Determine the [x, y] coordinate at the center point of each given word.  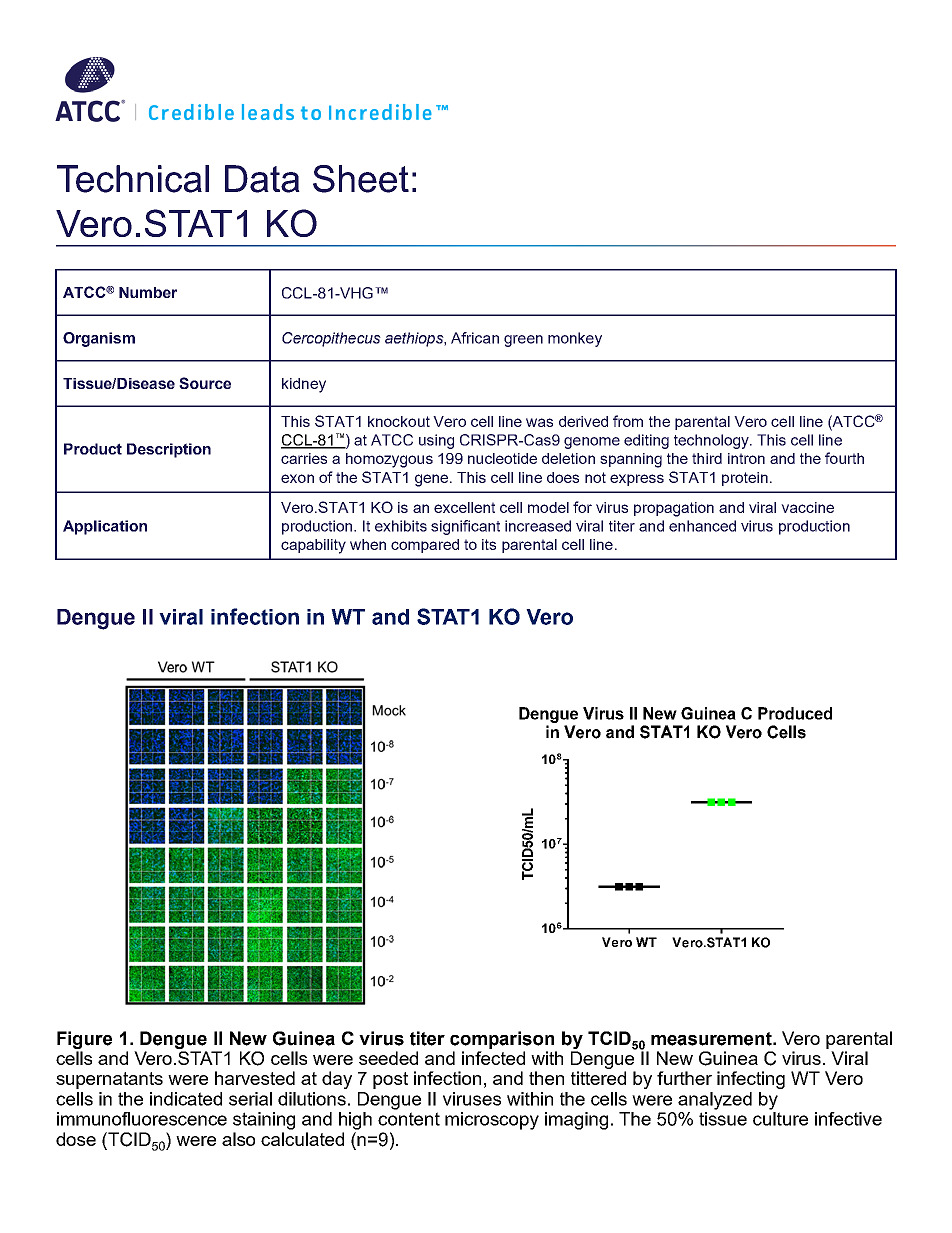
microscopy [492, 1121]
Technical [133, 179]
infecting [751, 1080]
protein [745, 479]
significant [465, 527]
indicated [186, 1099]
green [523, 341]
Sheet [361, 179]
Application [105, 527]
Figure [84, 1040]
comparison [502, 1040]
